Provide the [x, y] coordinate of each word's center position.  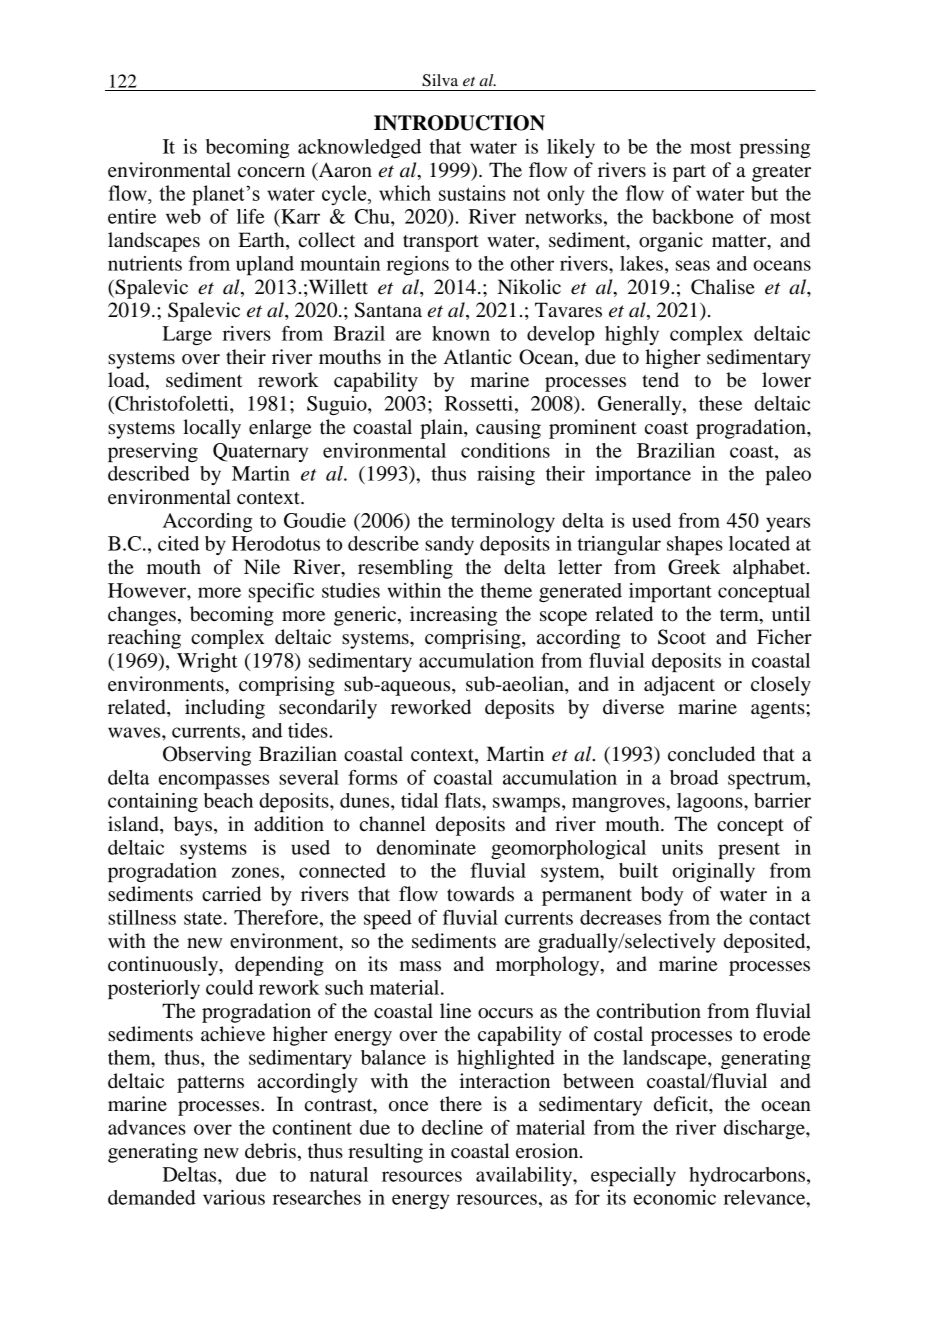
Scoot [682, 637]
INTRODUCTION [459, 123]
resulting [385, 1153]
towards [480, 894]
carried [231, 894]
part [689, 173]
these [720, 403]
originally [713, 872]
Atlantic [478, 356]
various [234, 1197]
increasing [453, 616]
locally [212, 429]
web [183, 216]
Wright [207, 662]
